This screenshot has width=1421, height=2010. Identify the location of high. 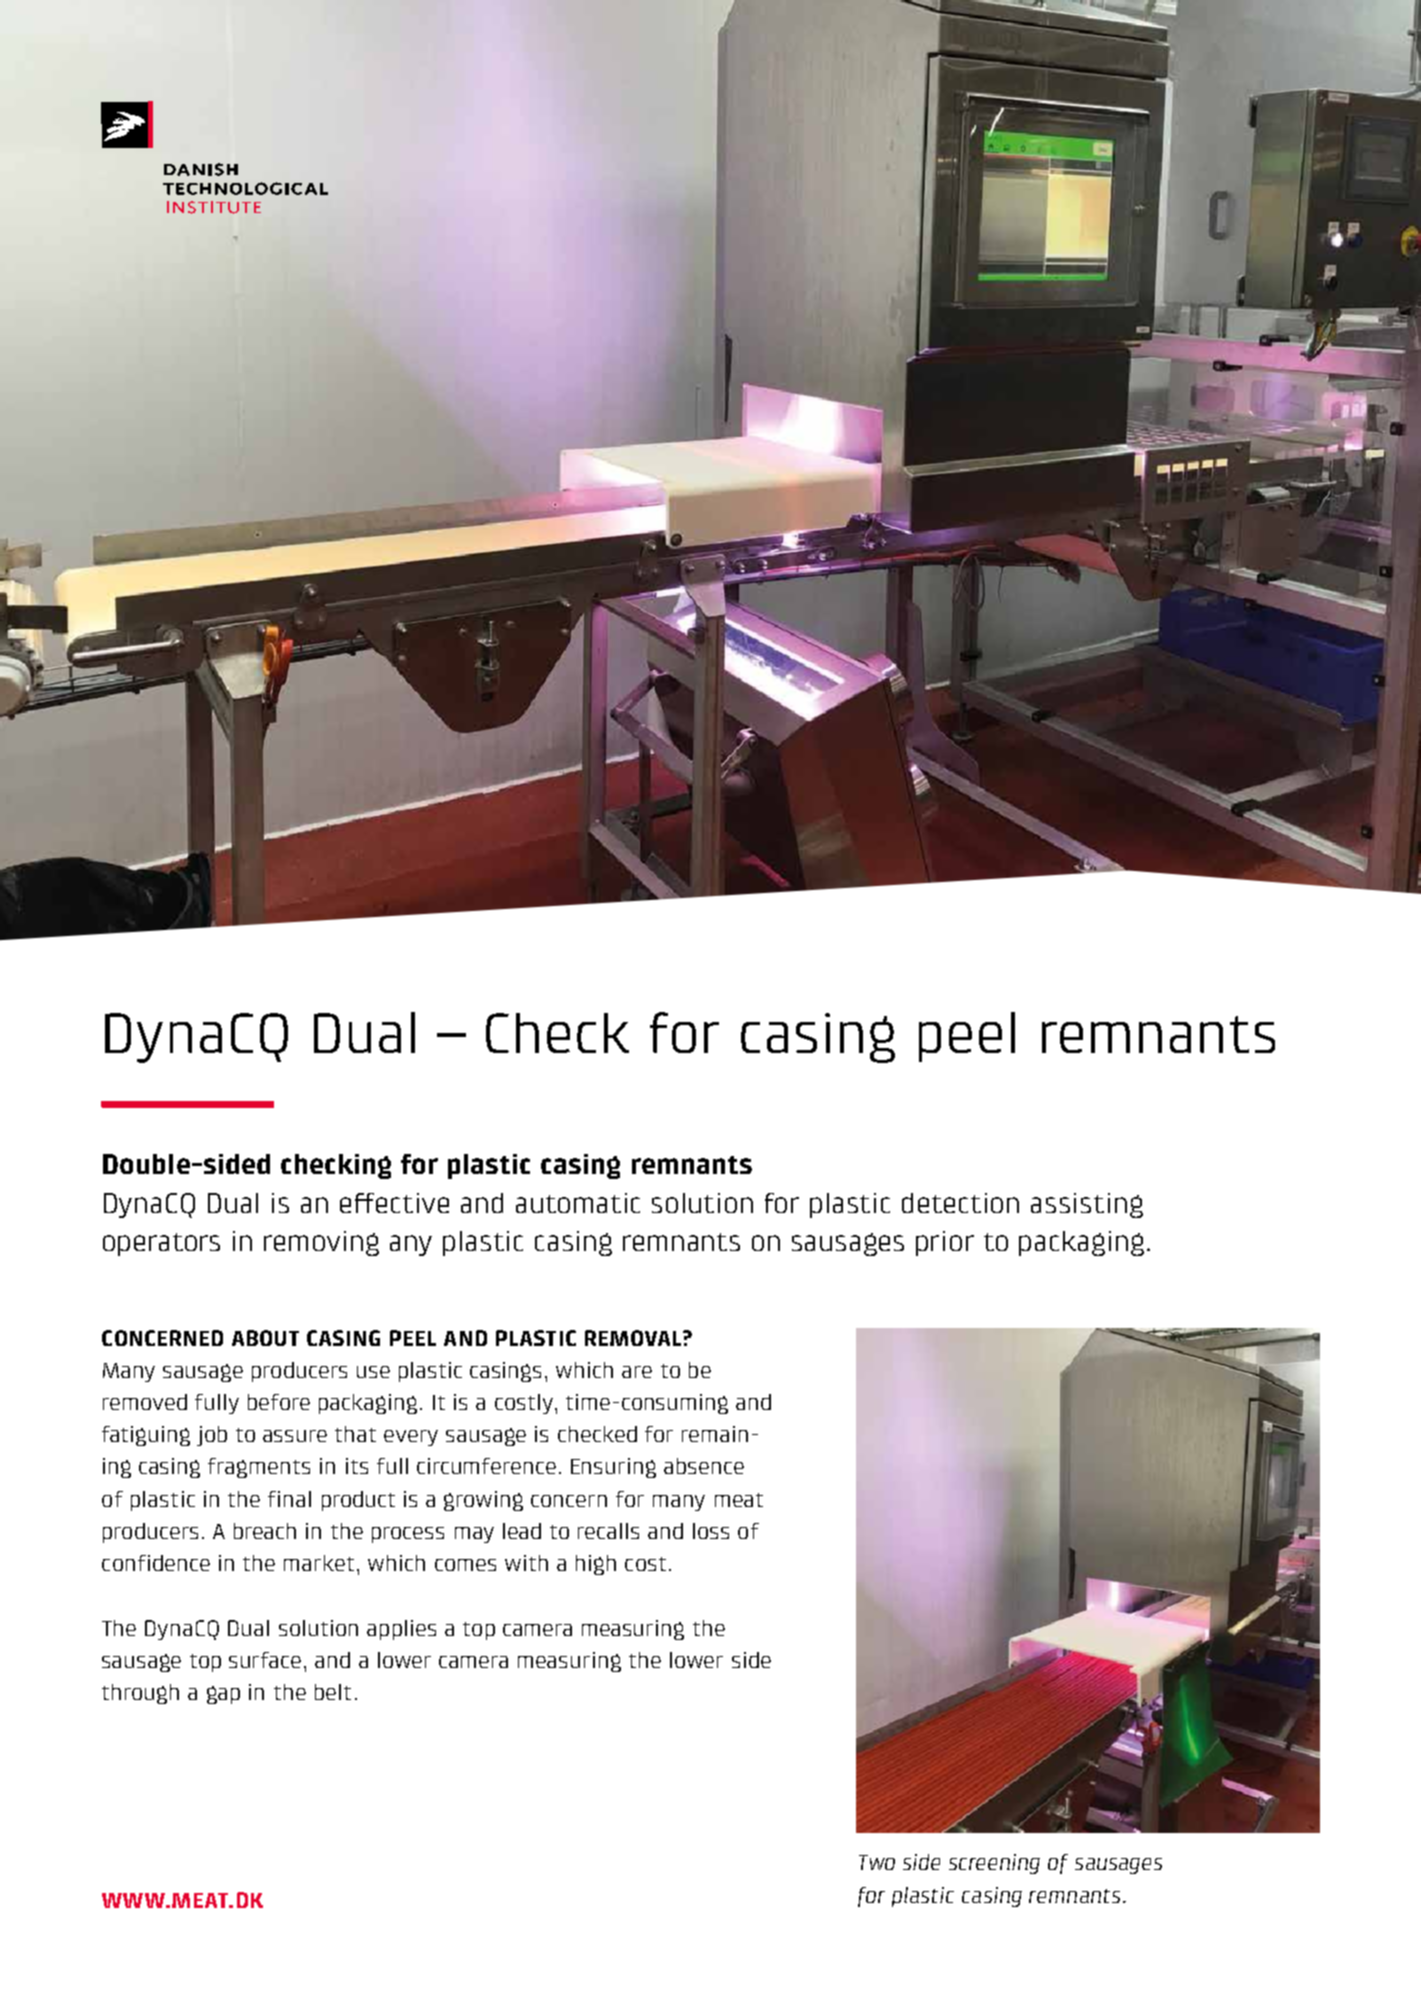
(596, 1565).
